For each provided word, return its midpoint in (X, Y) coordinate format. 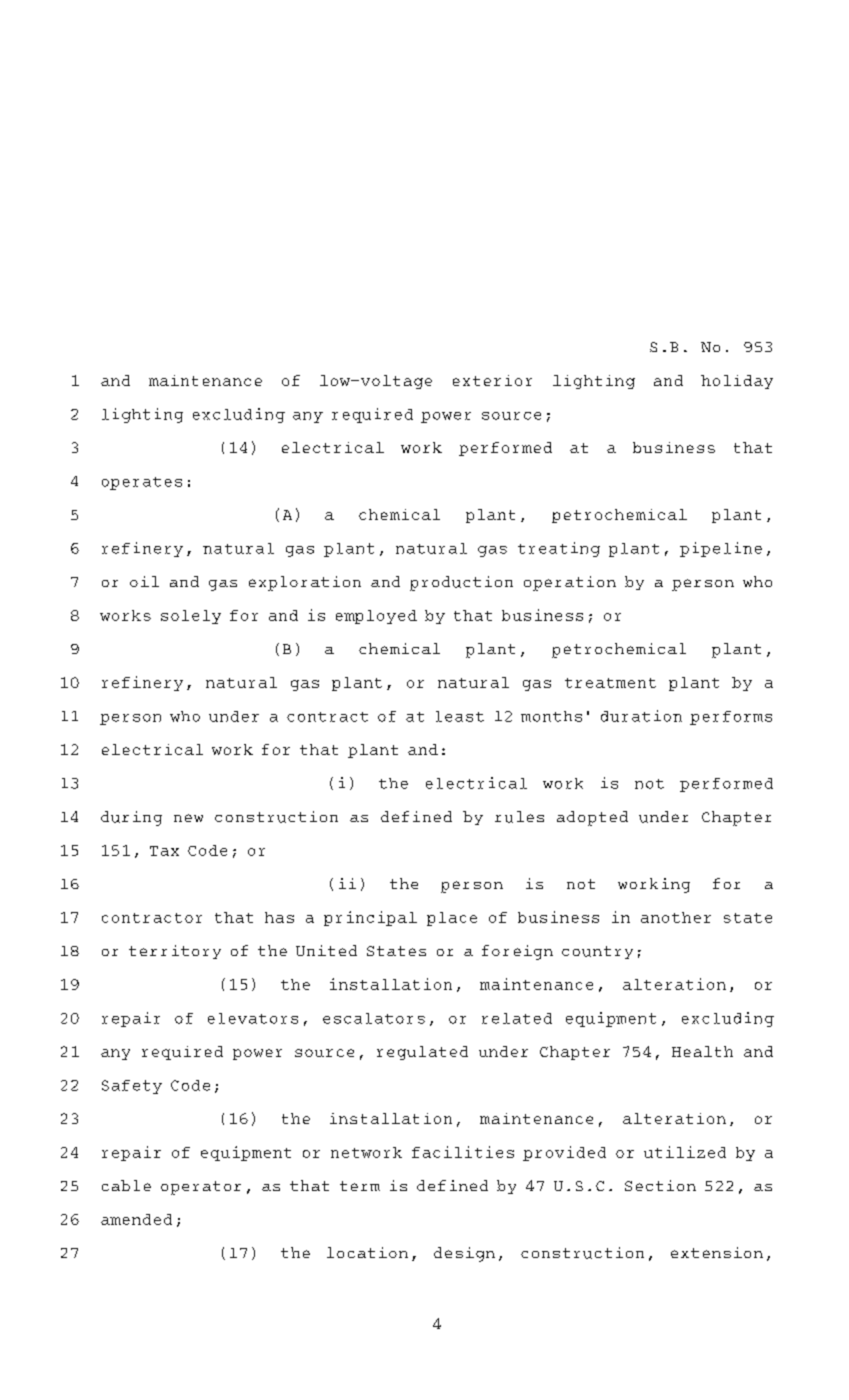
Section (660, 1185)
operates (142, 483)
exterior (492, 380)
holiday (737, 382)
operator (201, 1188)
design (464, 1254)
